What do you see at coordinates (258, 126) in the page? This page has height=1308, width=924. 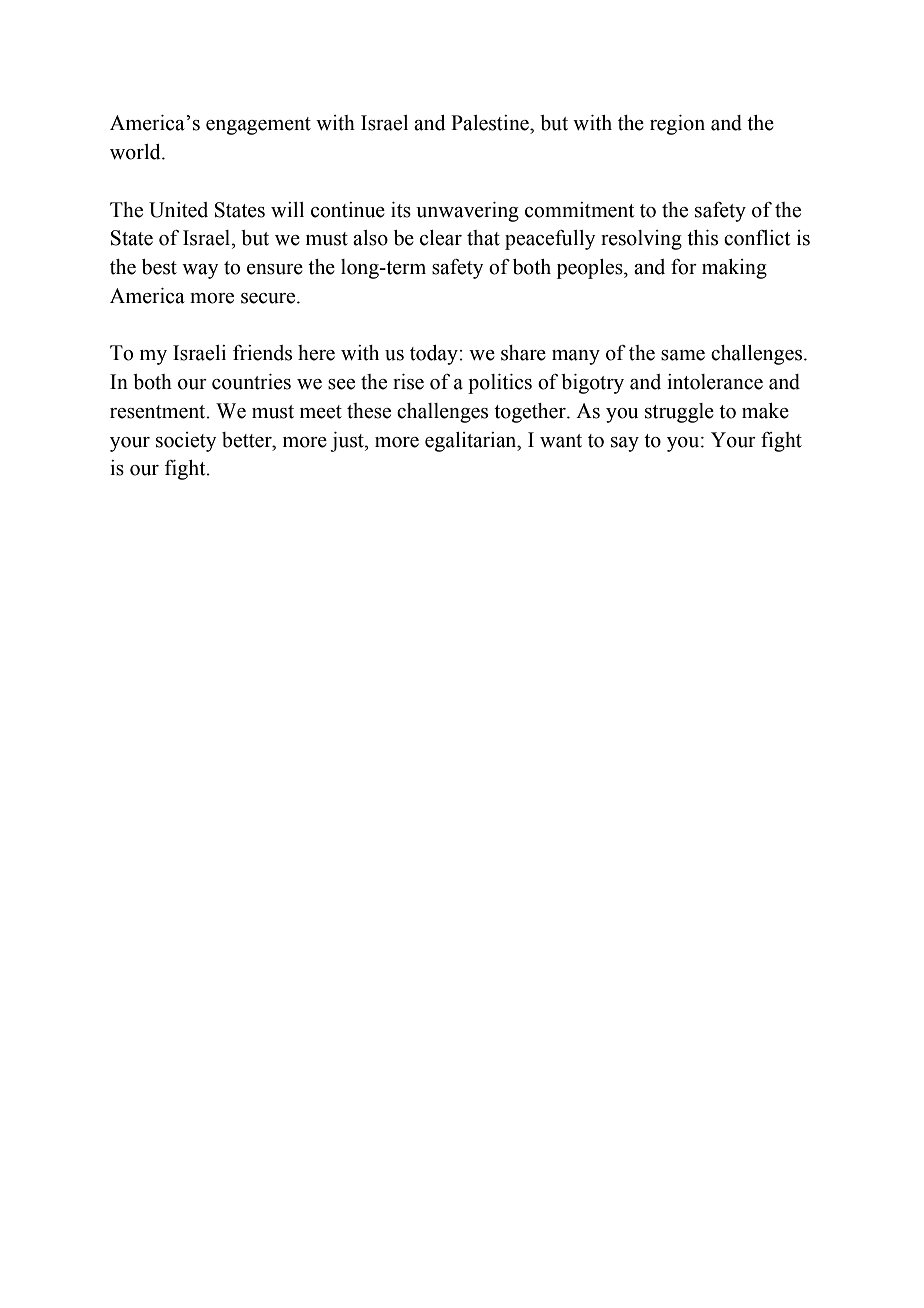 I see `engagement` at bounding box center [258, 126].
